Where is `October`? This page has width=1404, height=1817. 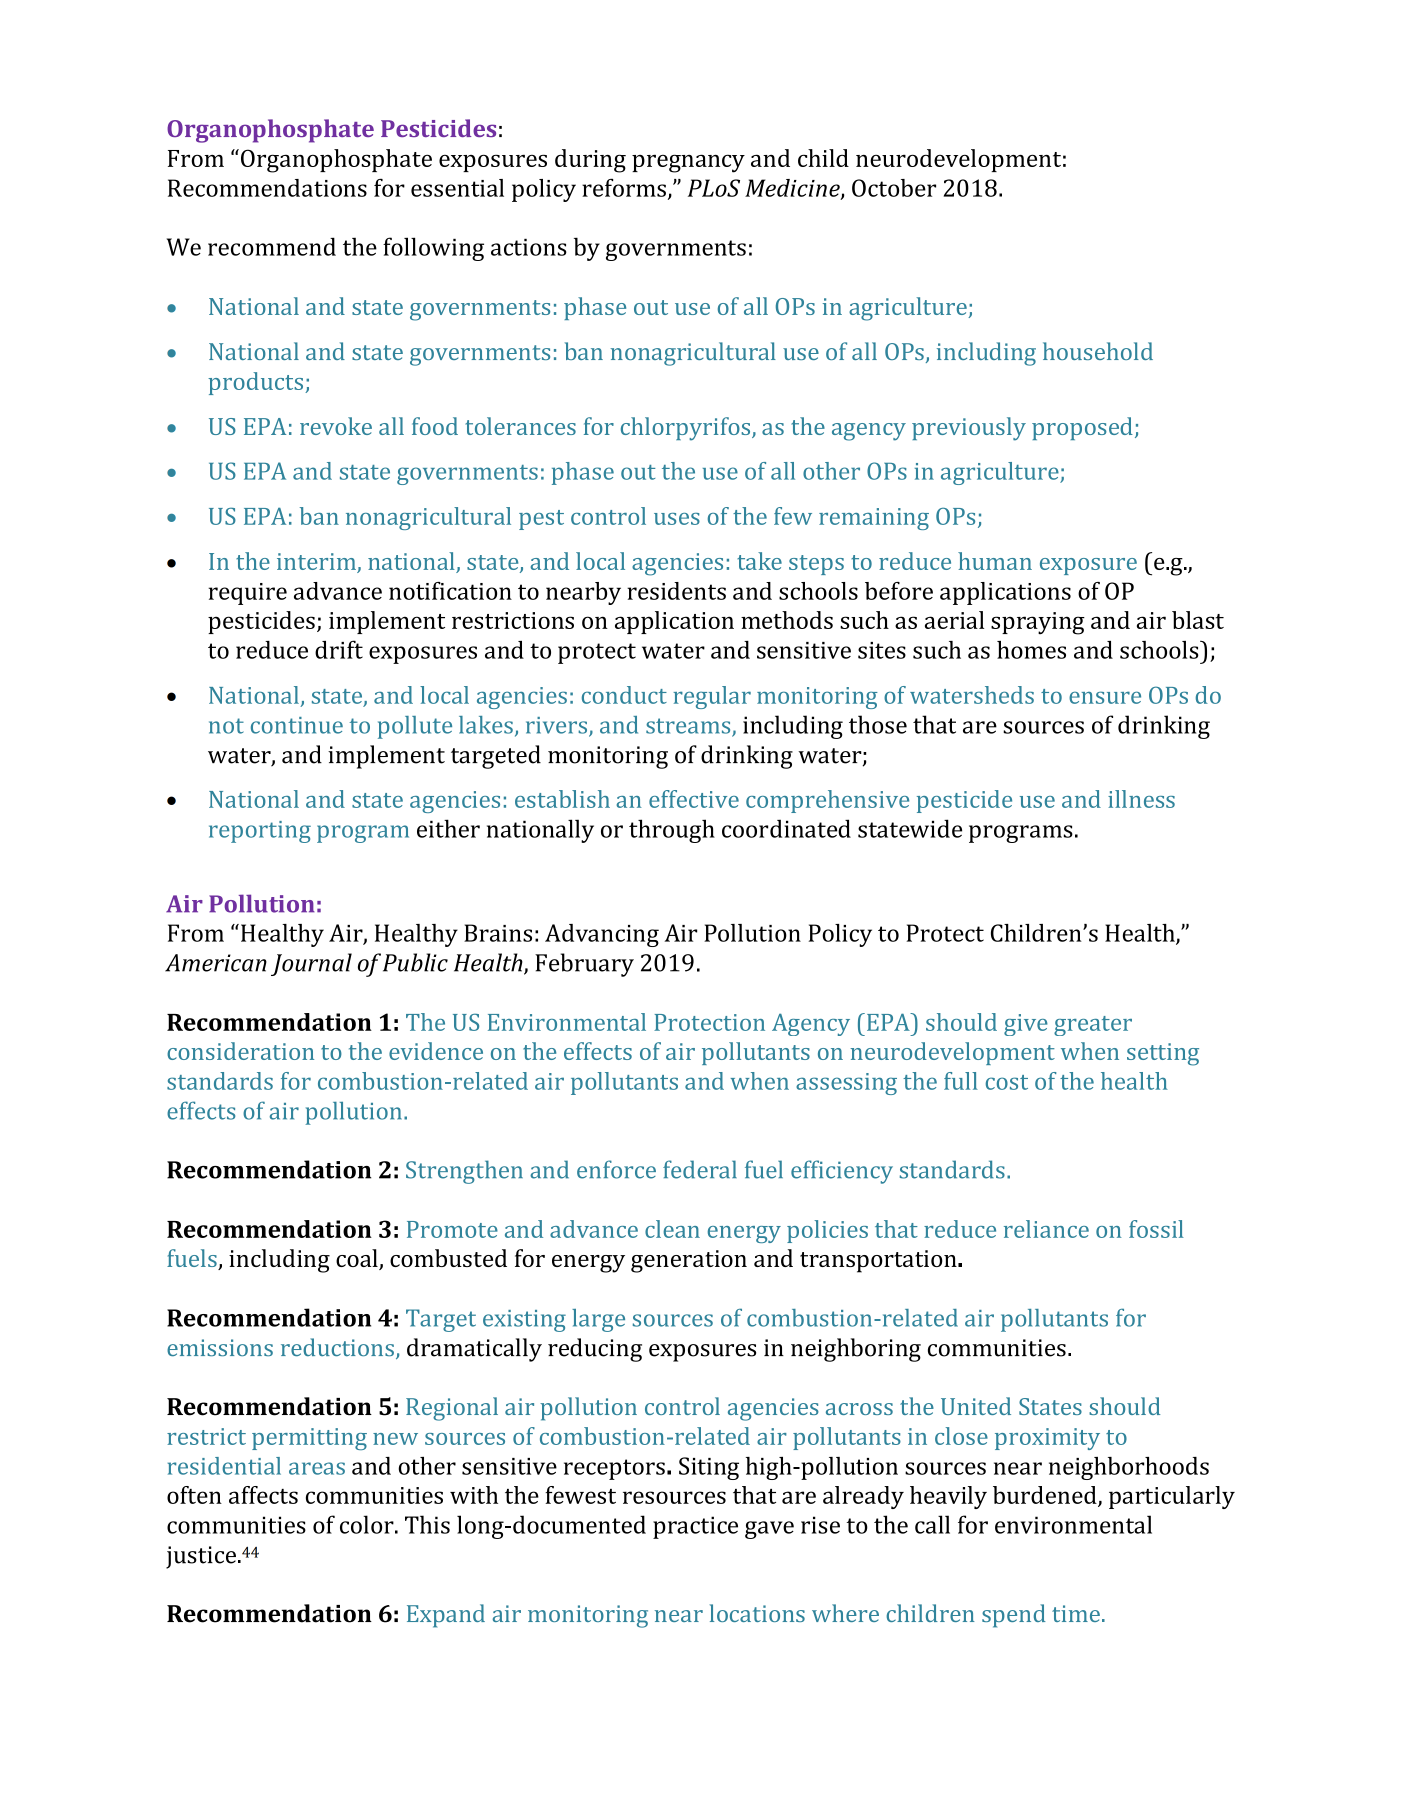 October is located at coordinates (894, 188).
